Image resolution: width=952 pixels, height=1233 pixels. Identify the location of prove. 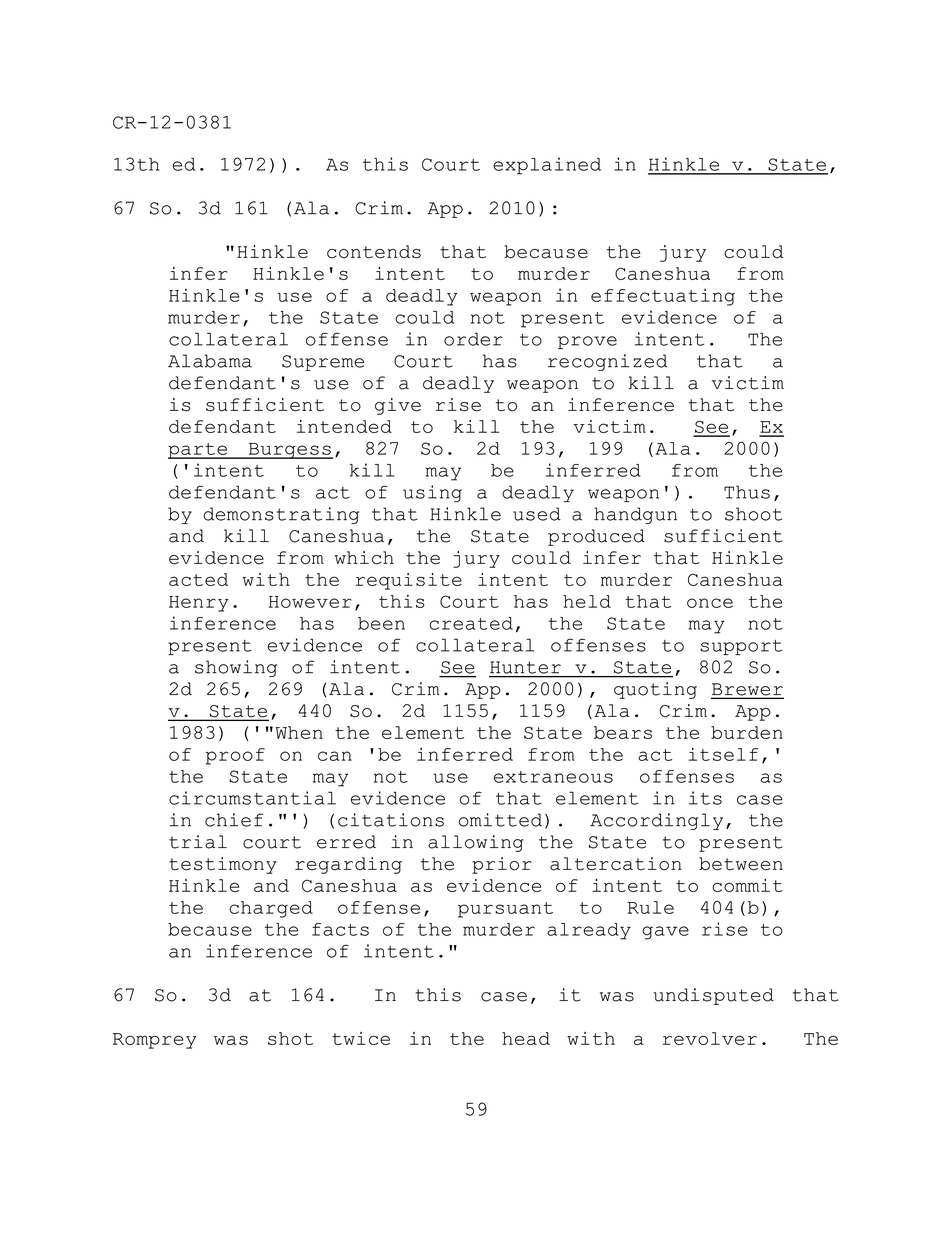
(587, 342).
